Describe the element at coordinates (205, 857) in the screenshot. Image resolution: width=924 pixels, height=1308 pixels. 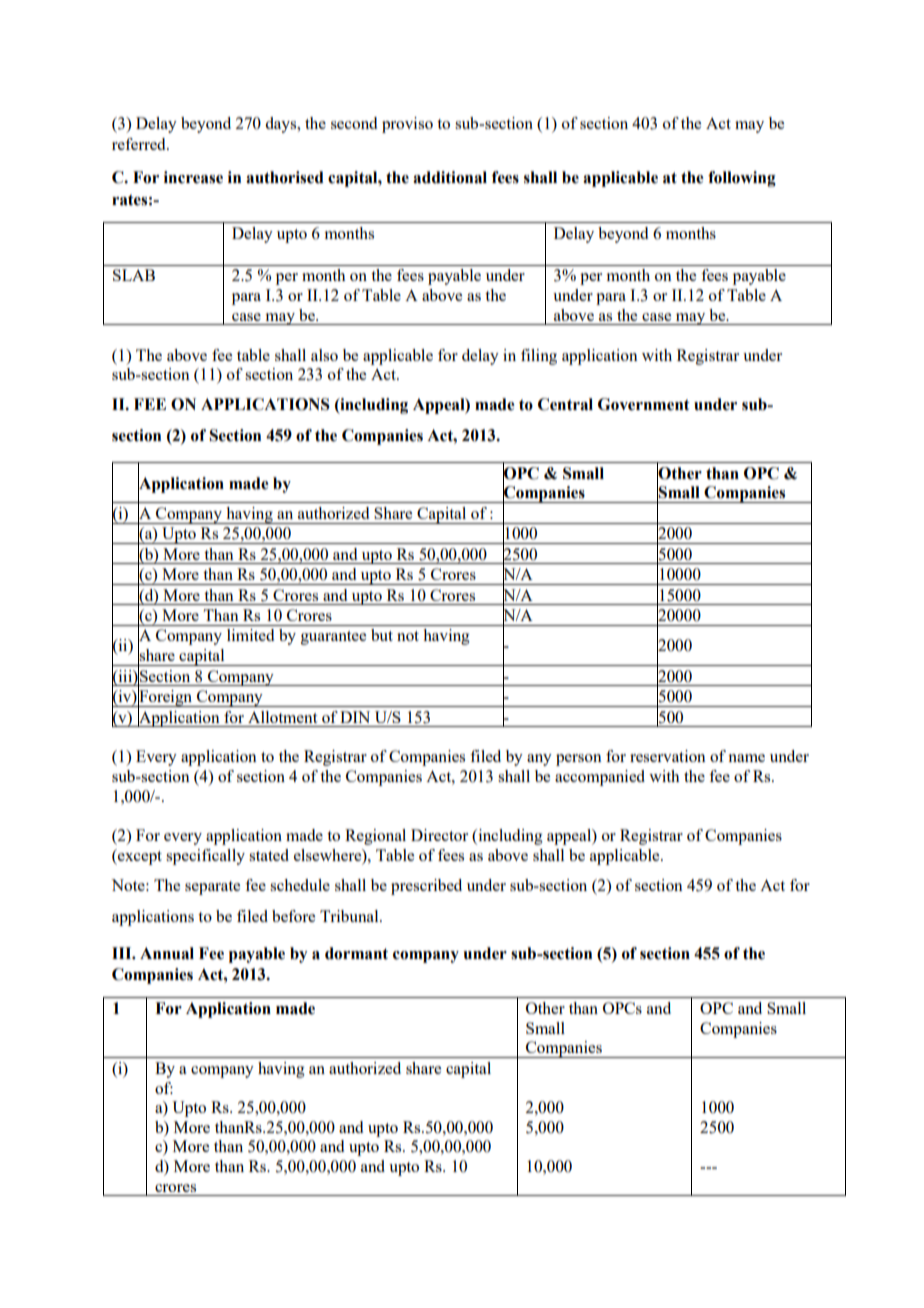
I see `specifically` at that location.
